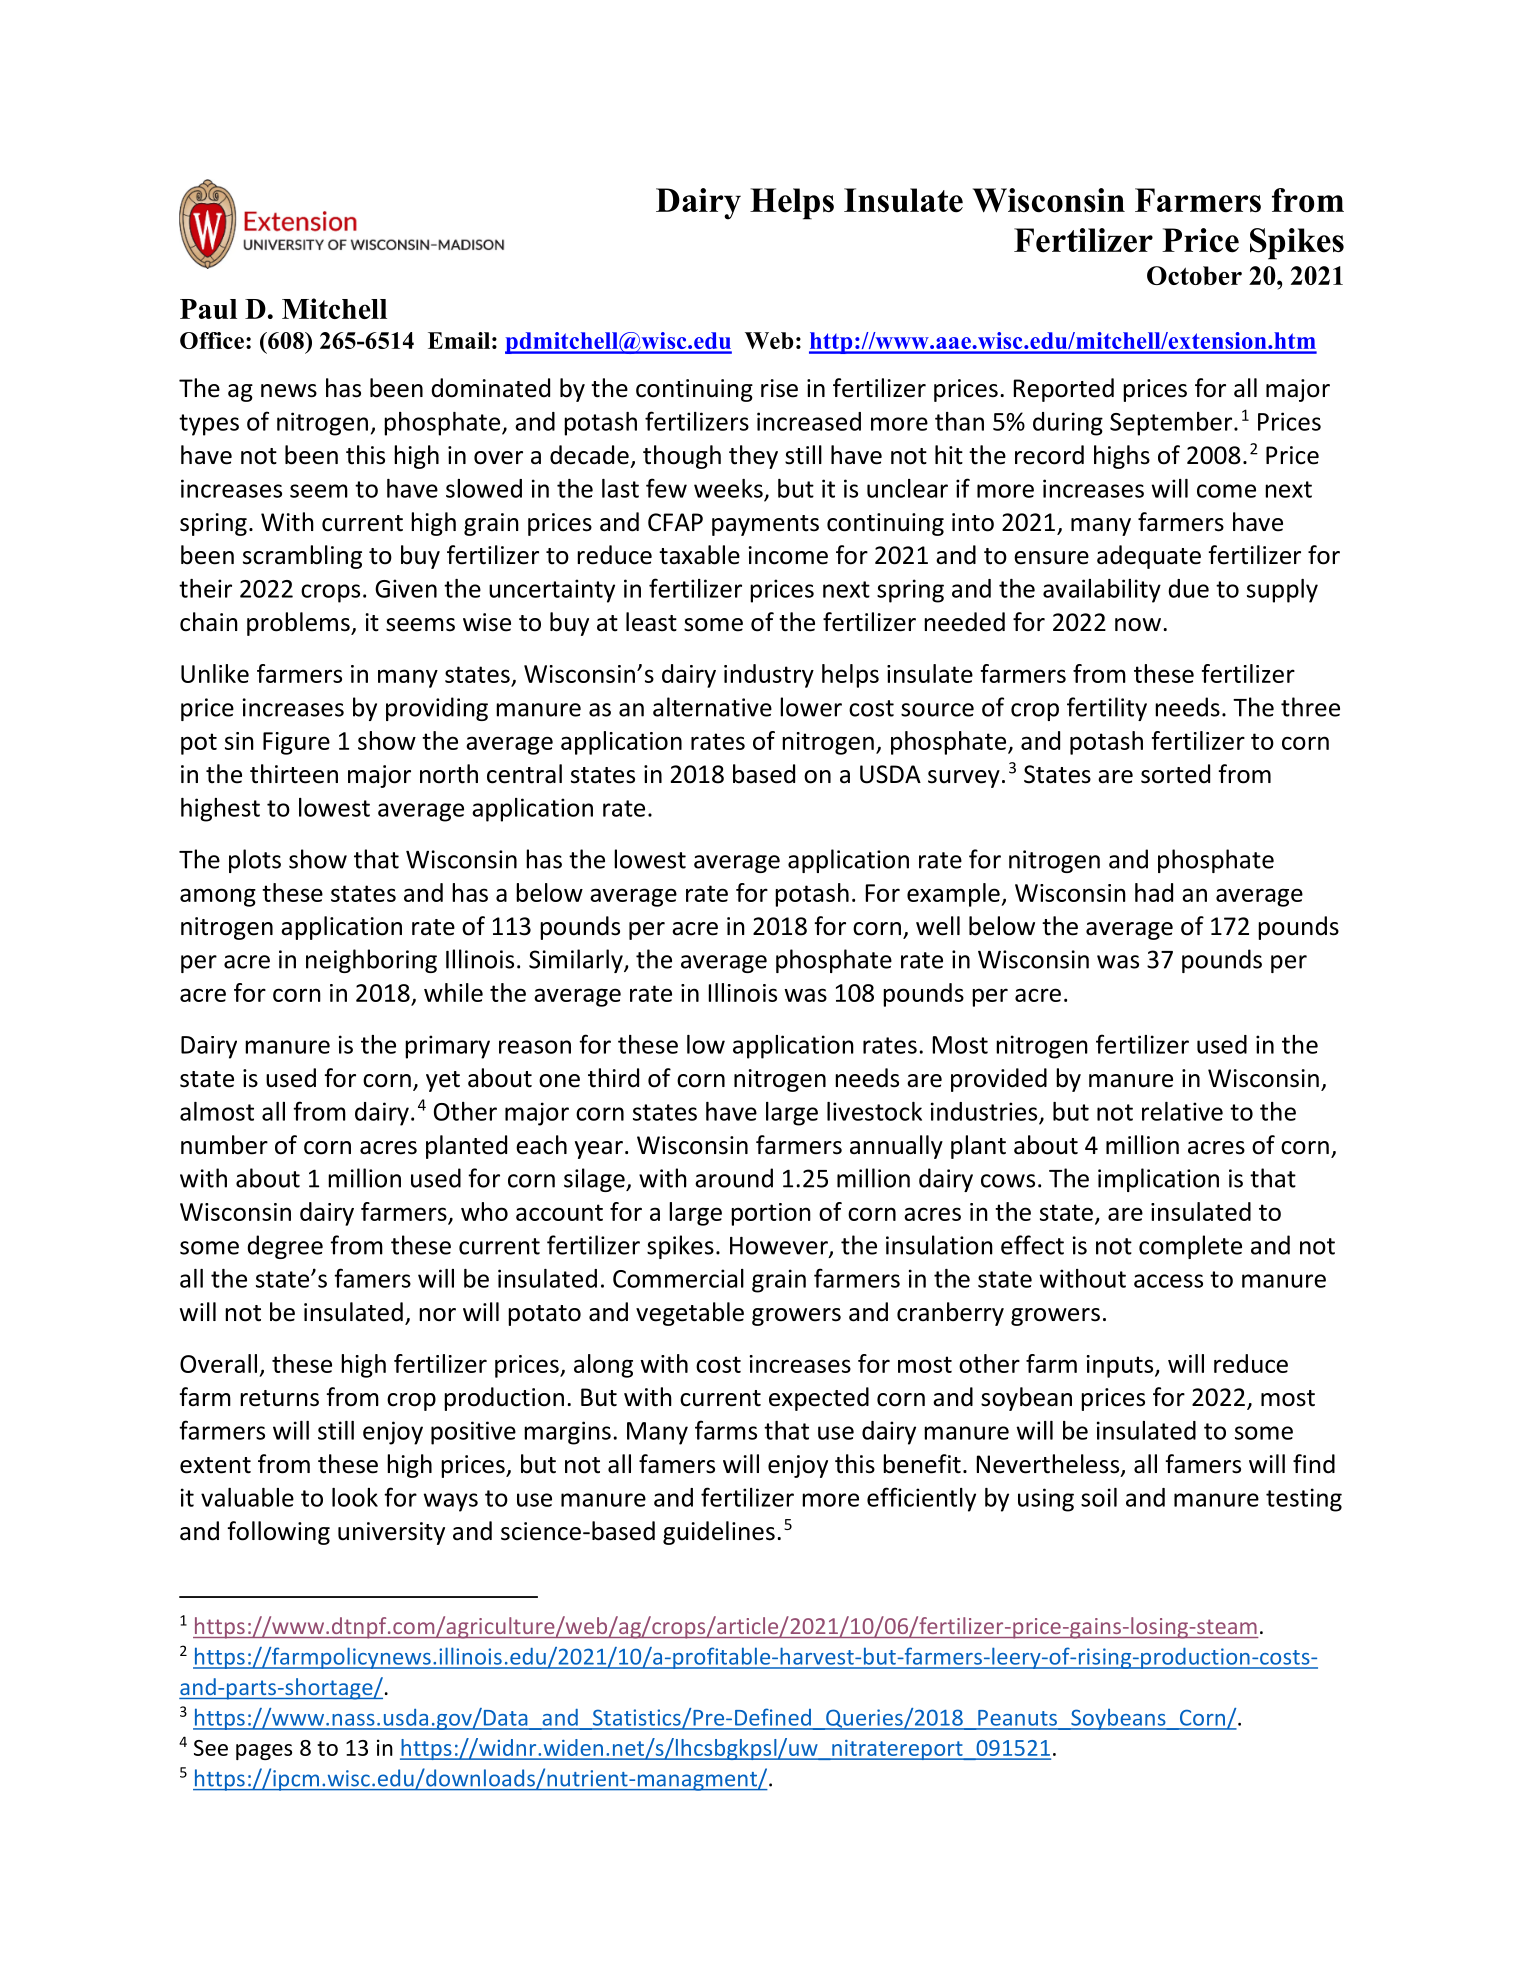 The image size is (1524, 1972). Describe the element at coordinates (371, 961) in the screenshot. I see `neighboring` at that location.
